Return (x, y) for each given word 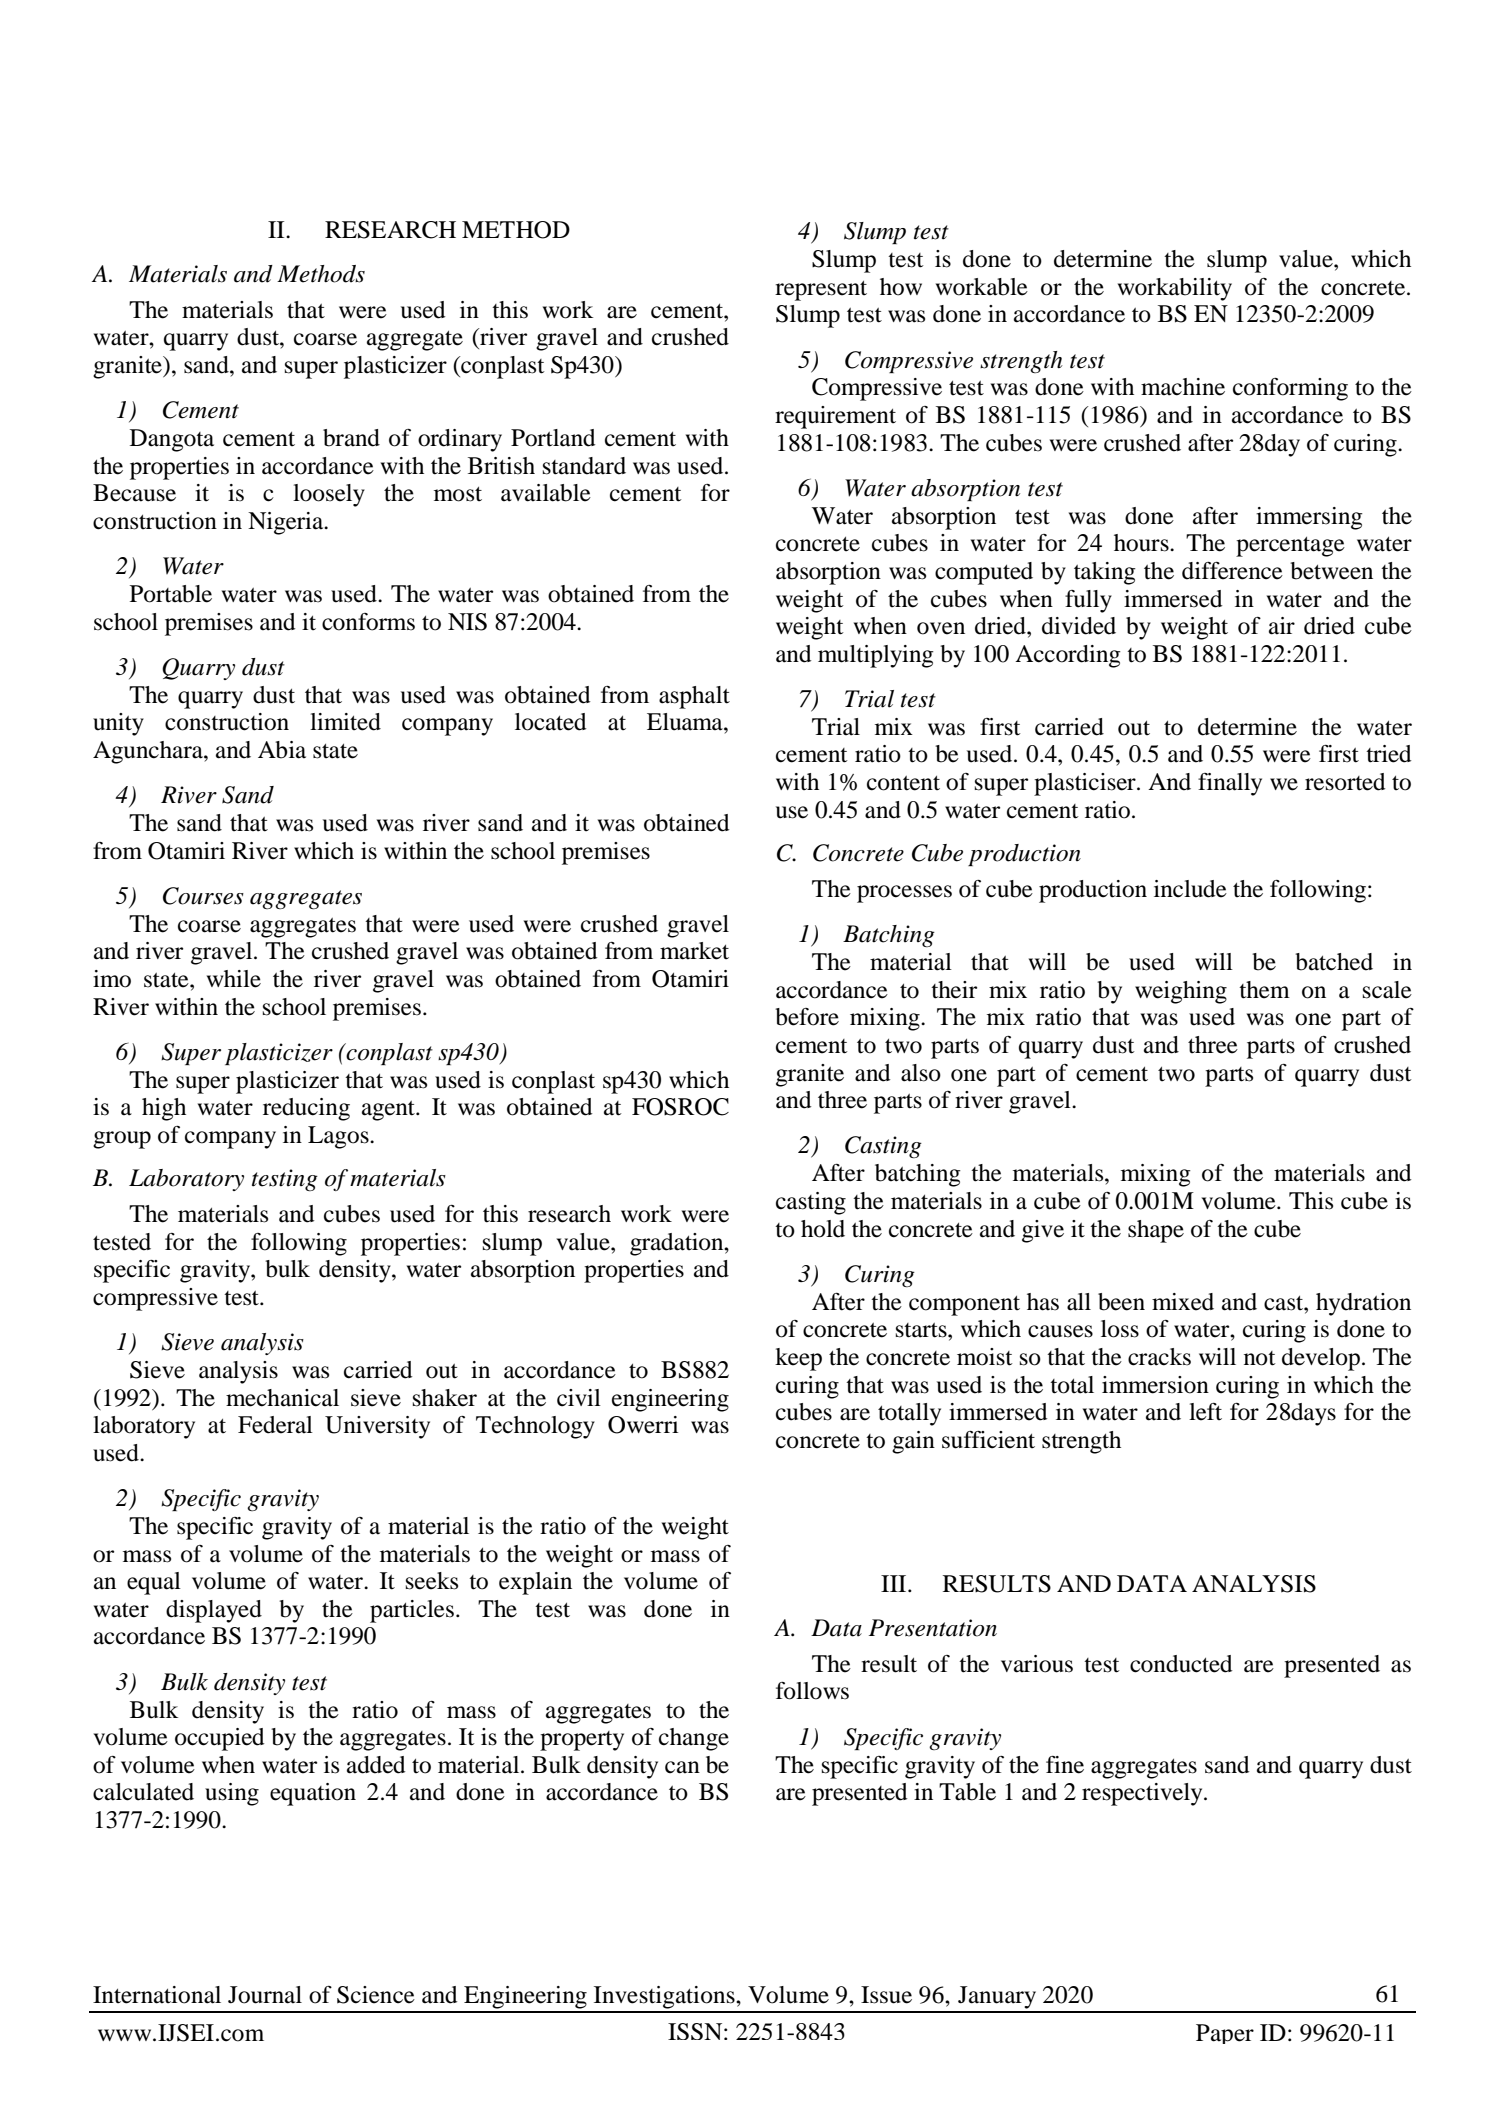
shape (1156, 1231)
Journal (265, 1995)
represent (821, 291)
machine (1183, 387)
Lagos (339, 1137)
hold (823, 1229)
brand (351, 438)
